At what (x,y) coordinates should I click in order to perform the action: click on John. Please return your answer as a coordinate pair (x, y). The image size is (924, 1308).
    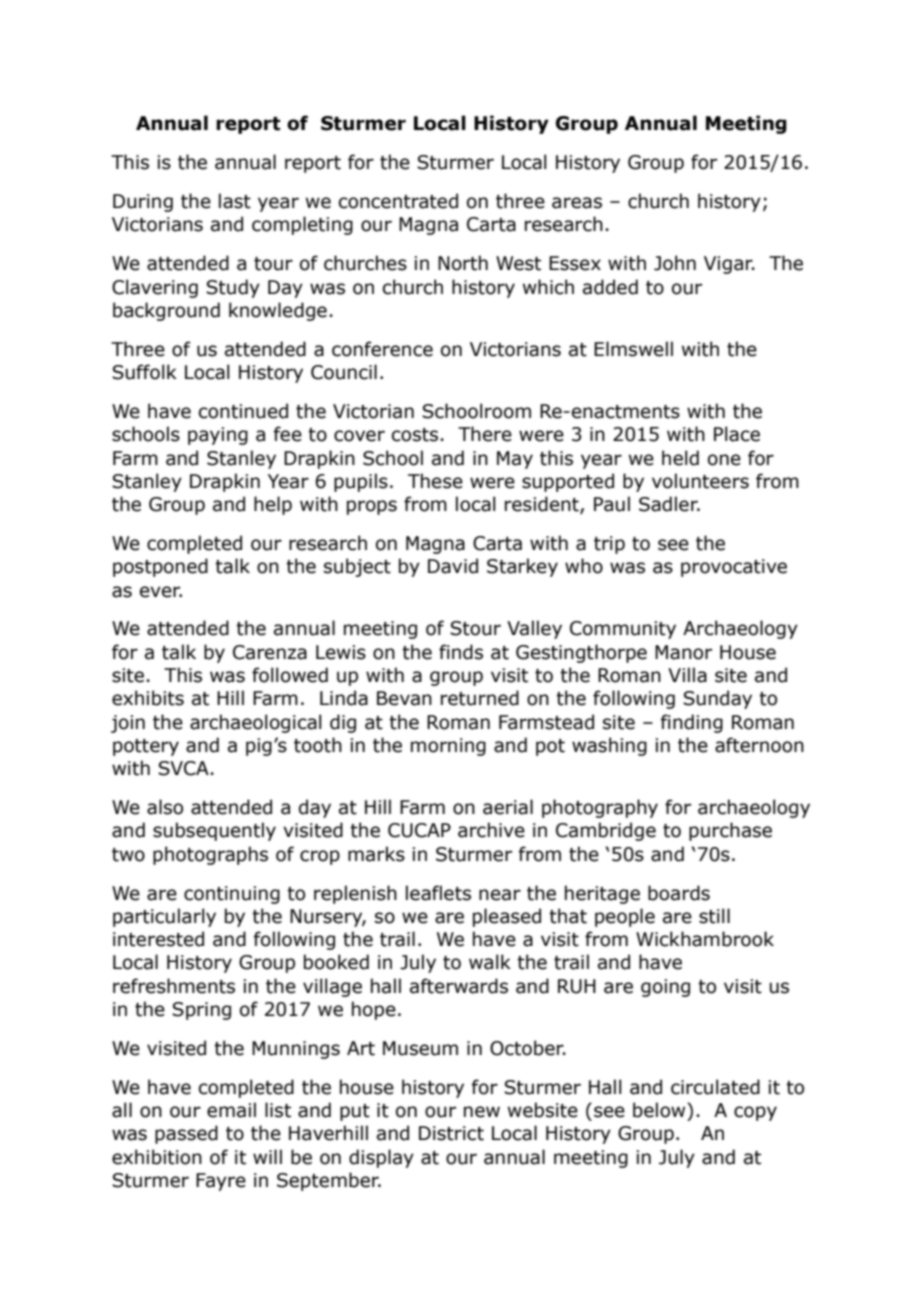
    Looking at the image, I should click on (675, 263).
